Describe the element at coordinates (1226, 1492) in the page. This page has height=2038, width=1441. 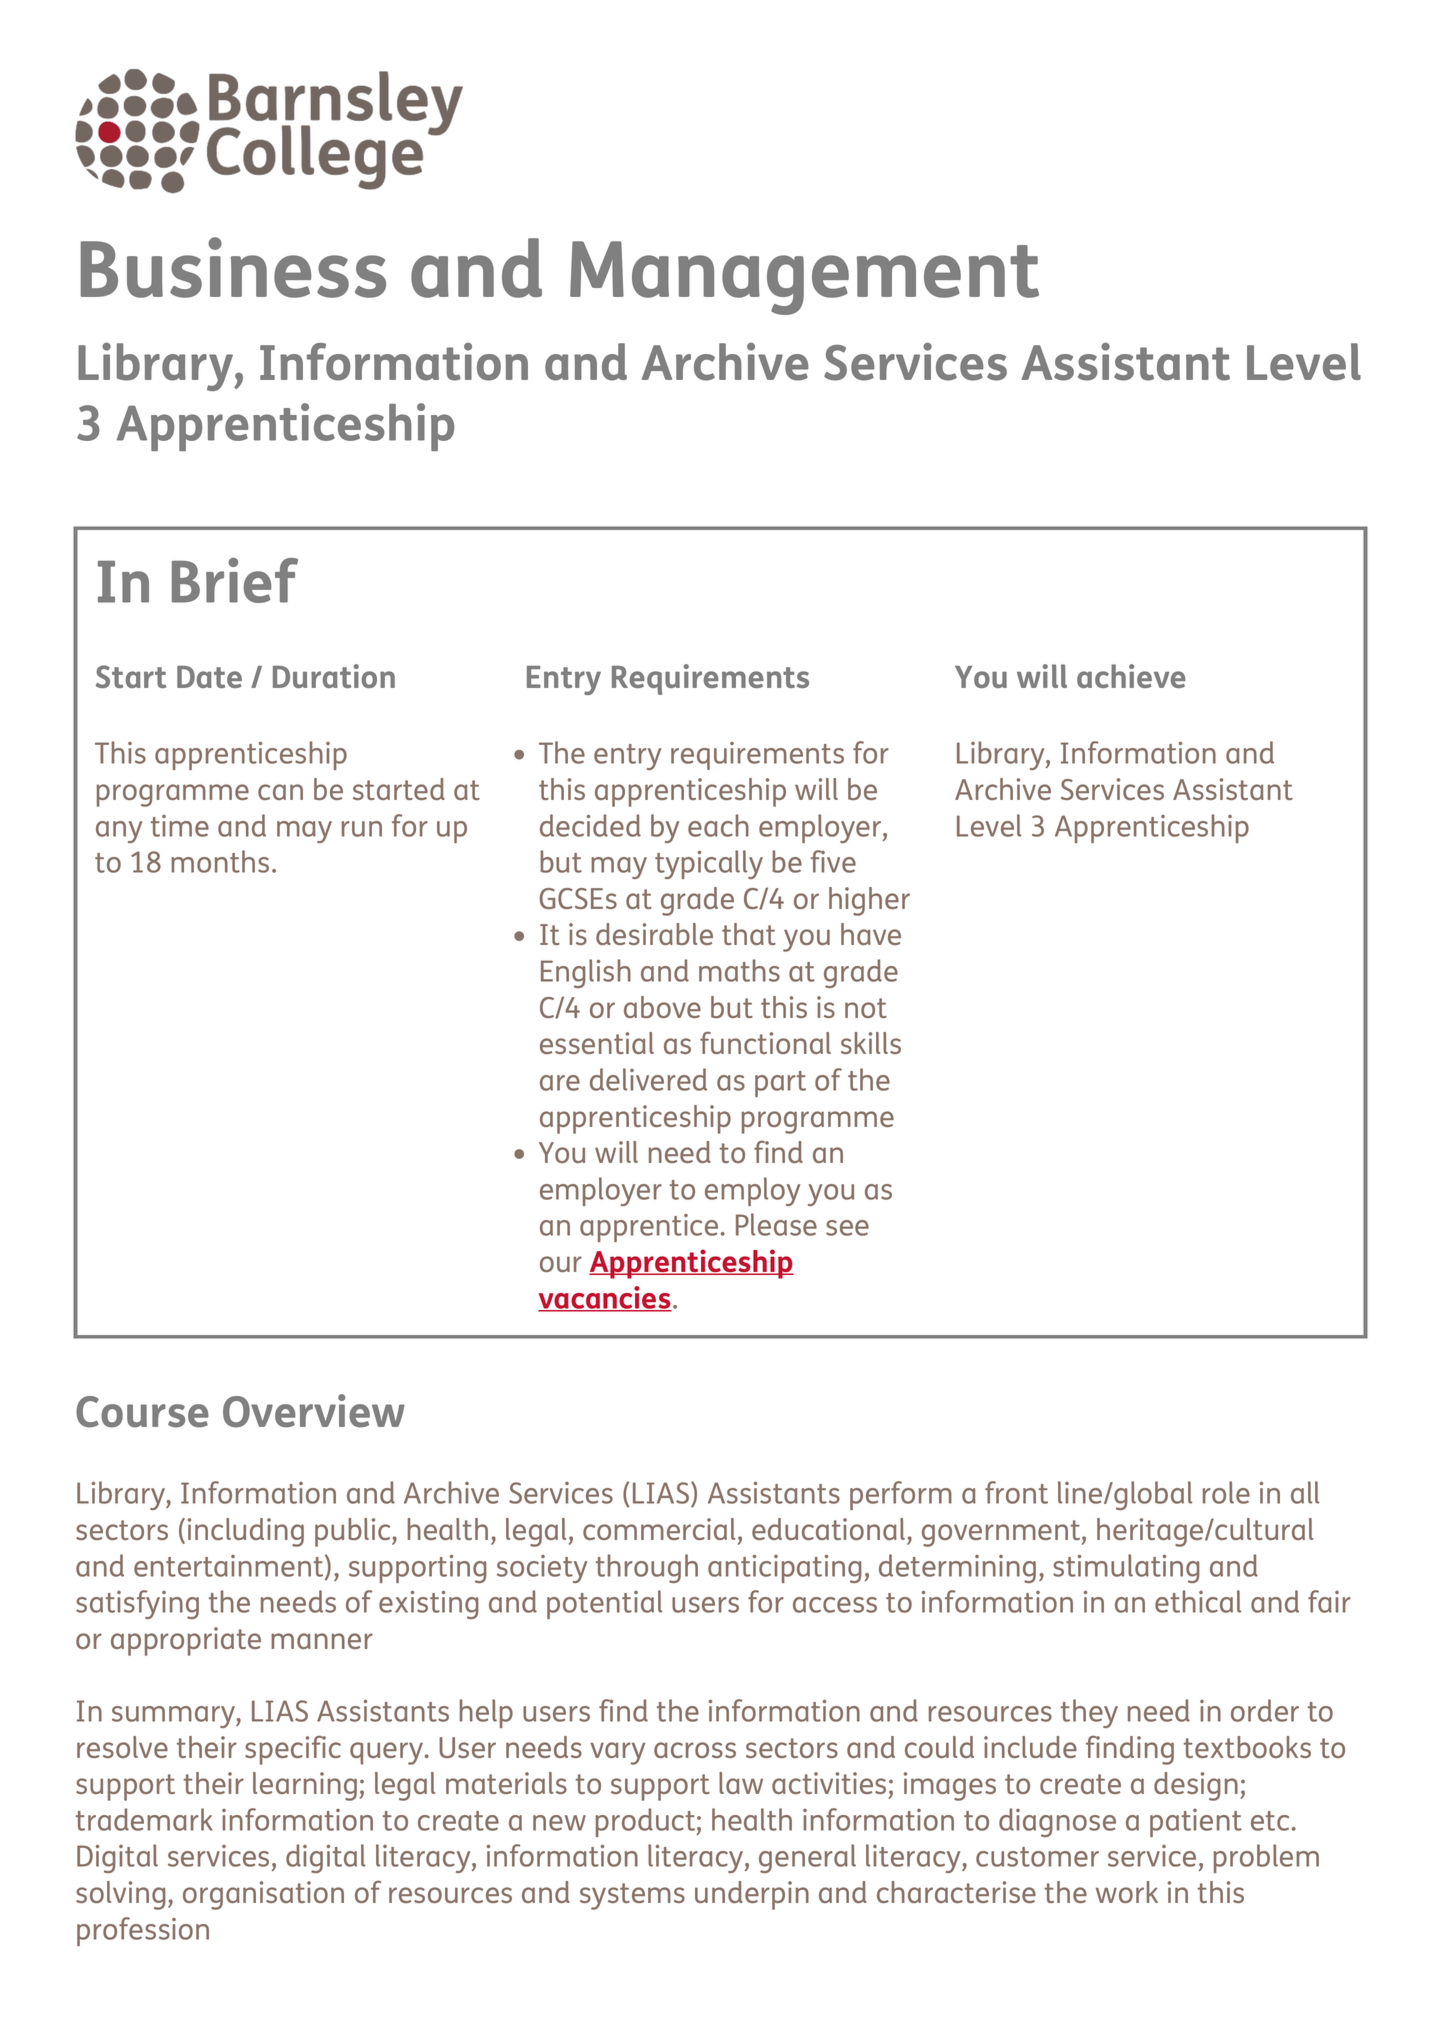
I see `role` at that location.
